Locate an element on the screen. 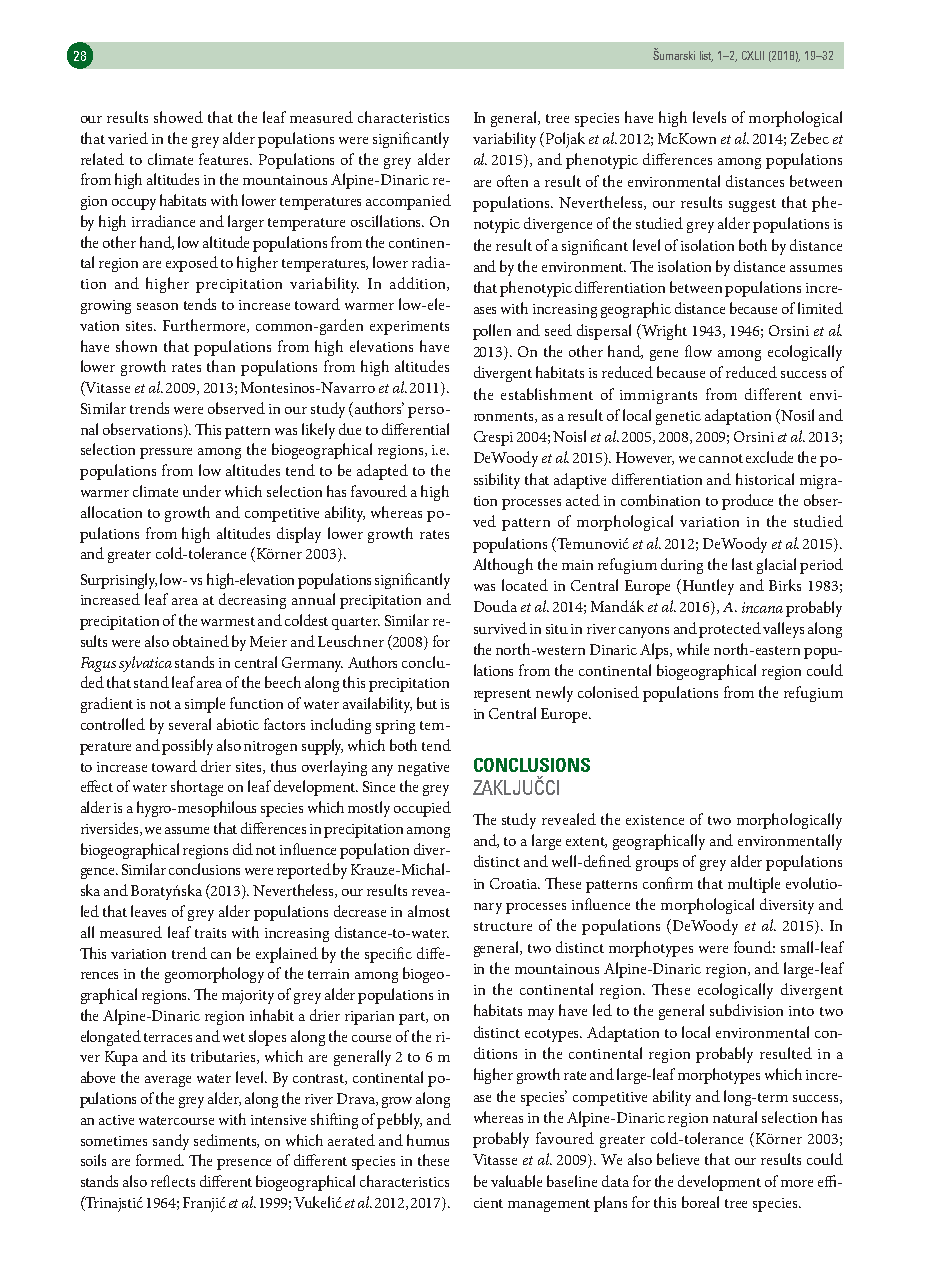 This screenshot has height=1288, width=932. protected is located at coordinates (730, 630).
